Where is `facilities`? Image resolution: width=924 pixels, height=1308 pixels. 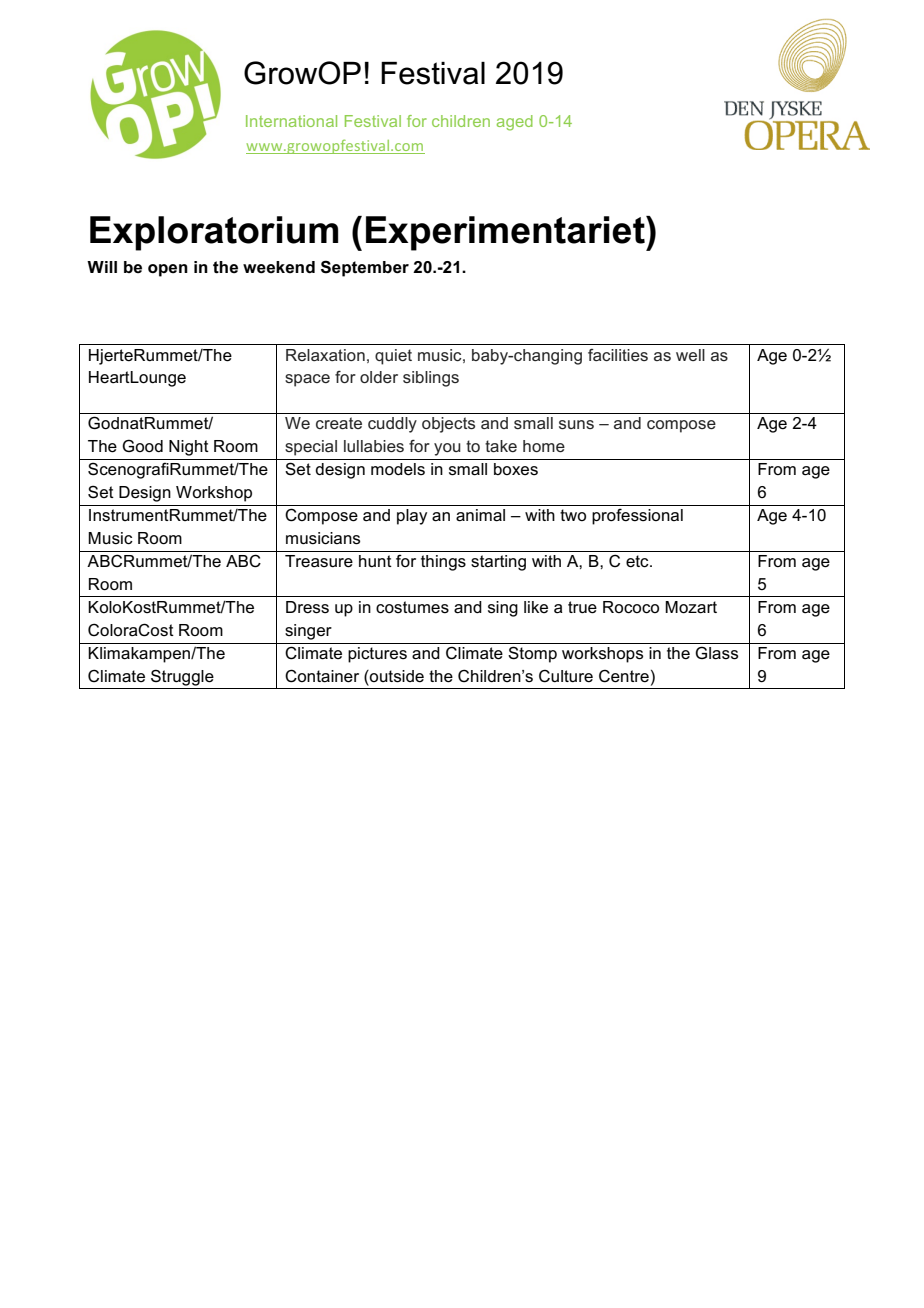
facilities is located at coordinates (618, 355).
